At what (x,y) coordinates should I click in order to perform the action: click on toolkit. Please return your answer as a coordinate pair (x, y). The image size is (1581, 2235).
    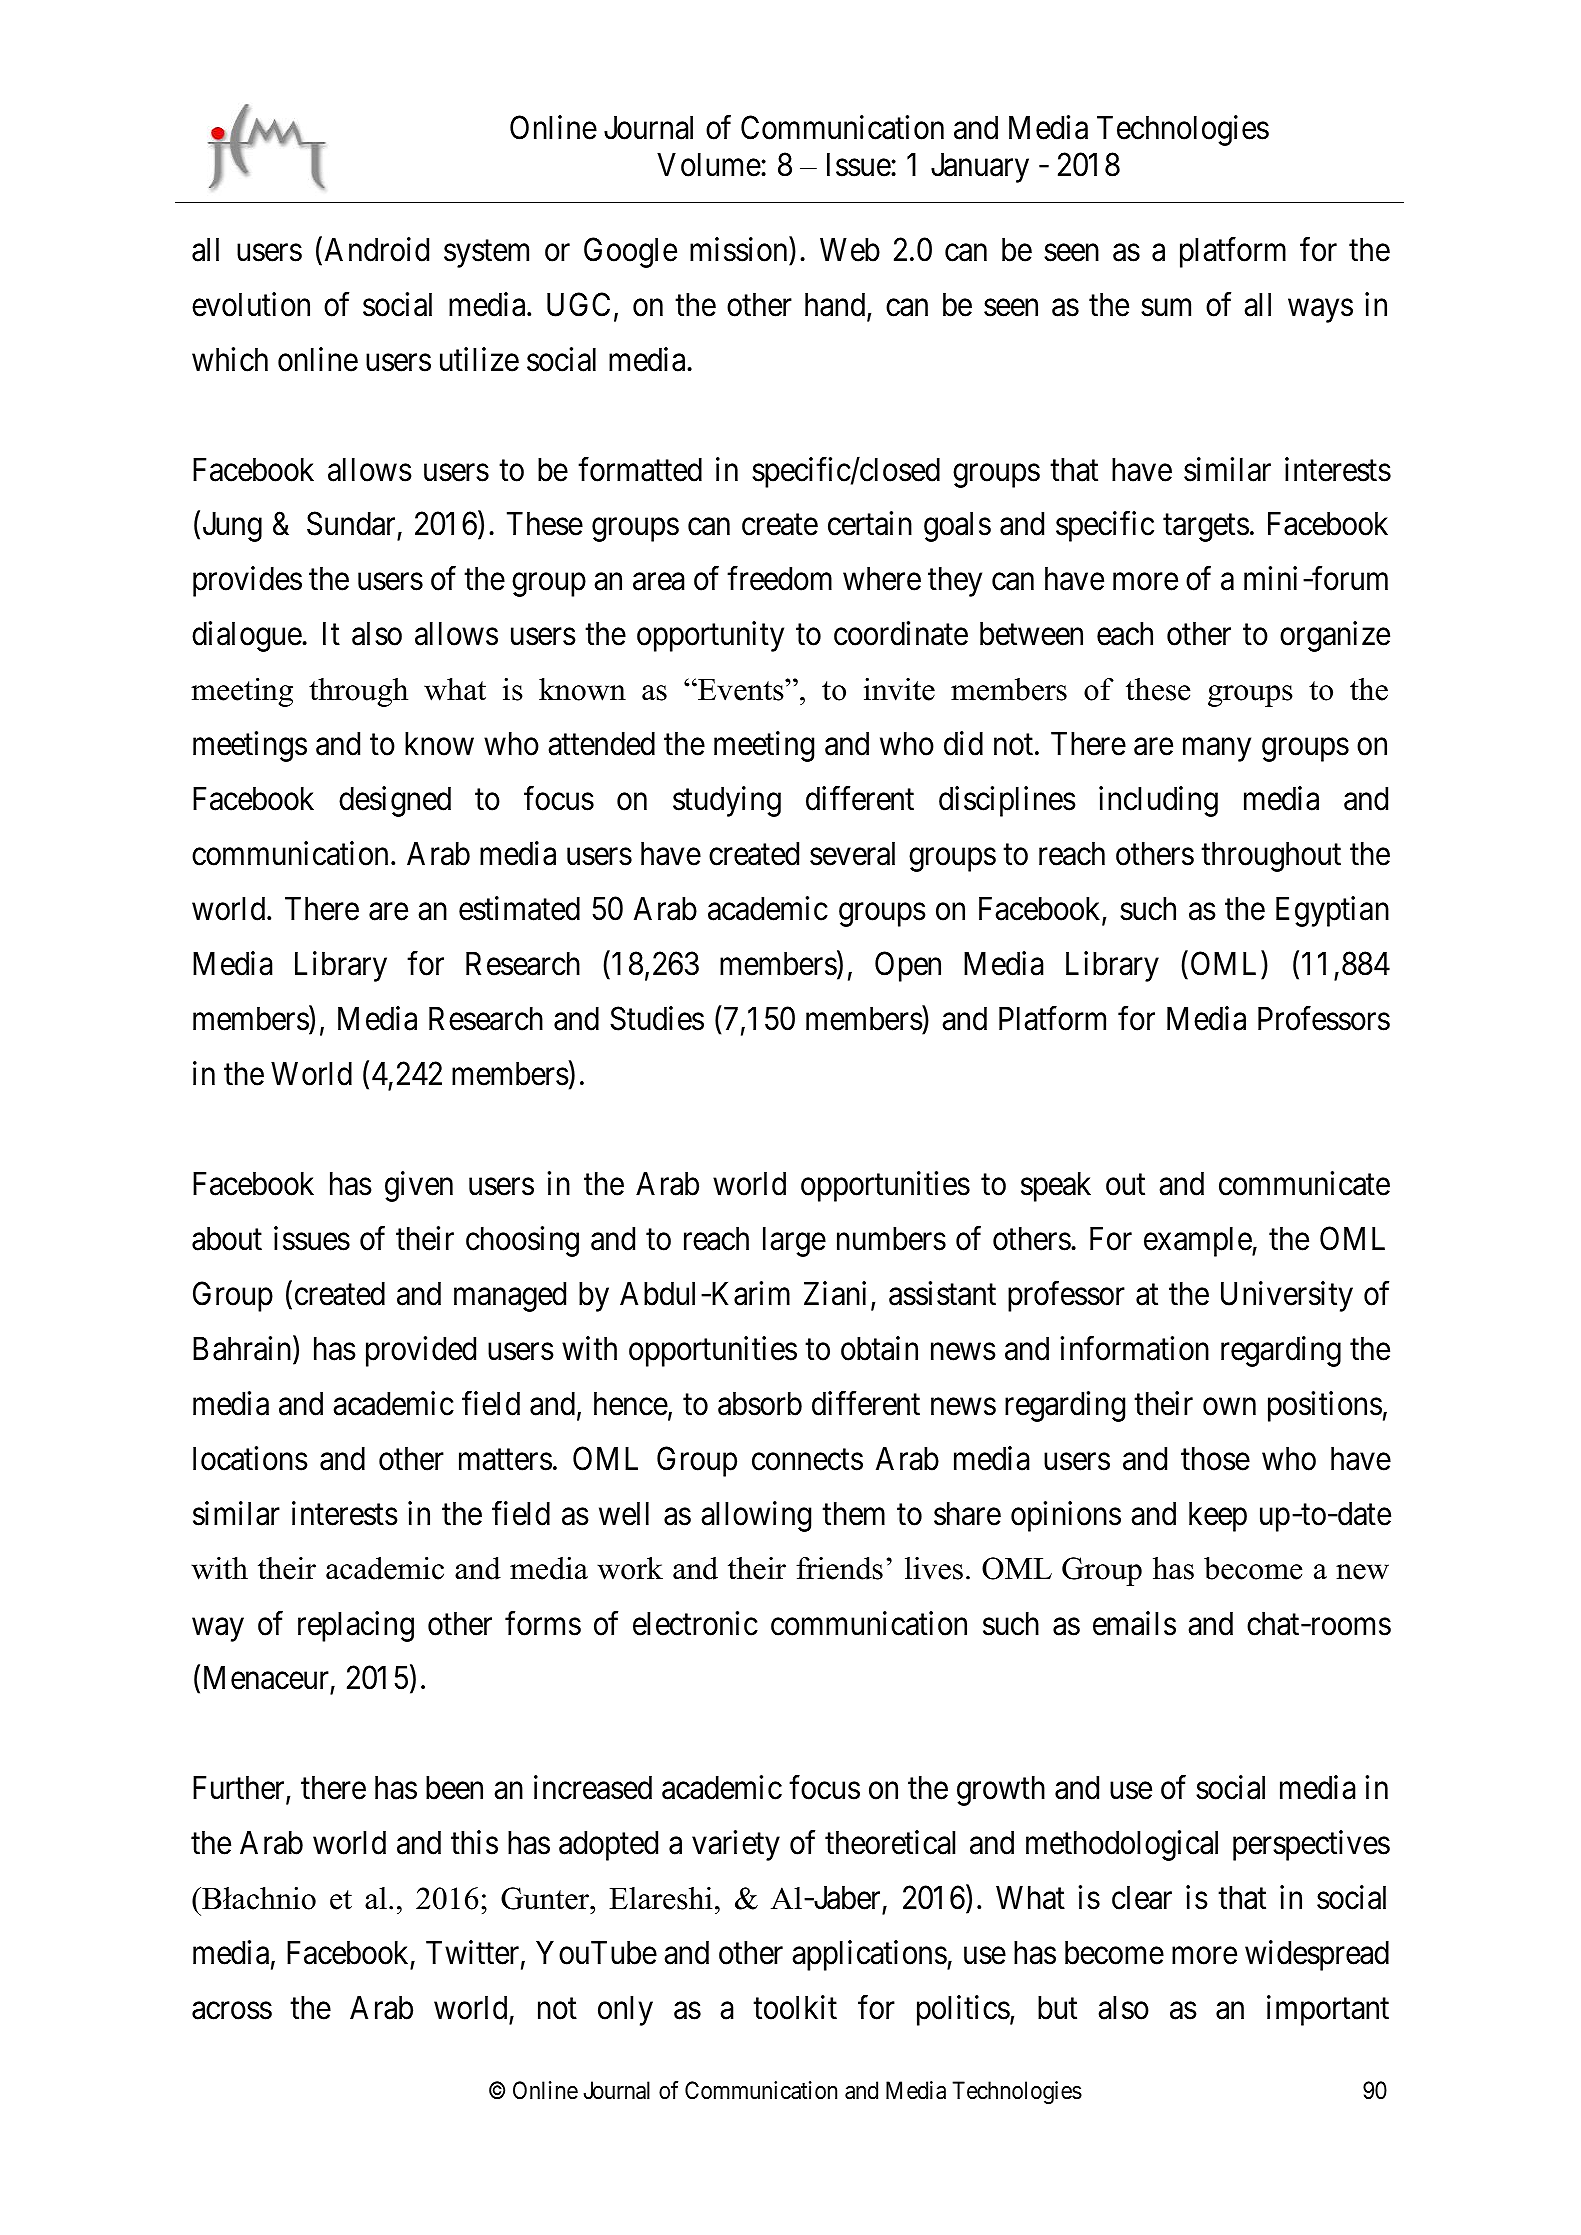
    Looking at the image, I should click on (795, 2007).
